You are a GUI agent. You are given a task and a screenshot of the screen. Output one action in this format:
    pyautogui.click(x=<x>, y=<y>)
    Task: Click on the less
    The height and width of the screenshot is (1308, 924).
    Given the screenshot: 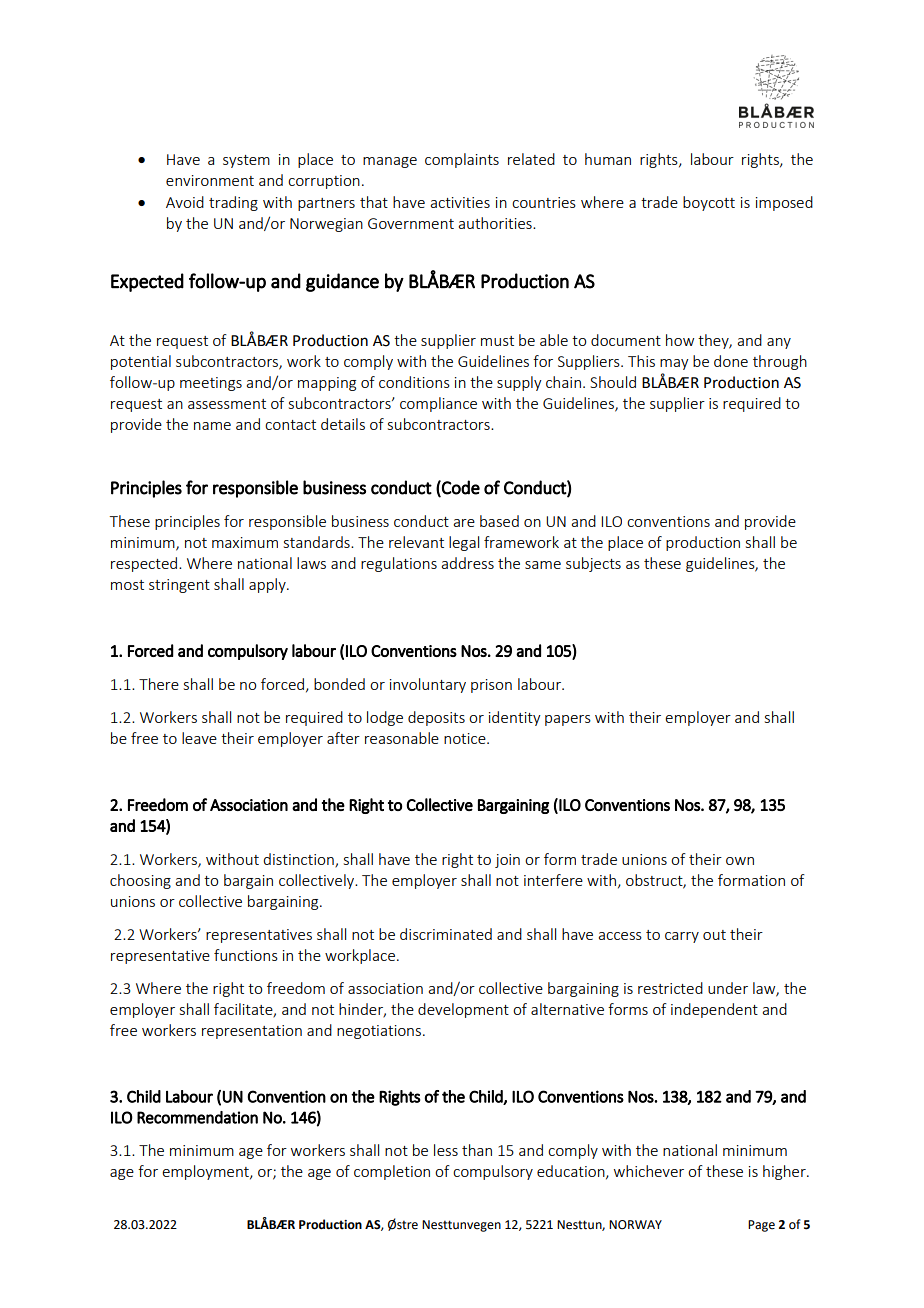 What is the action you would take?
    pyautogui.click(x=446, y=1150)
